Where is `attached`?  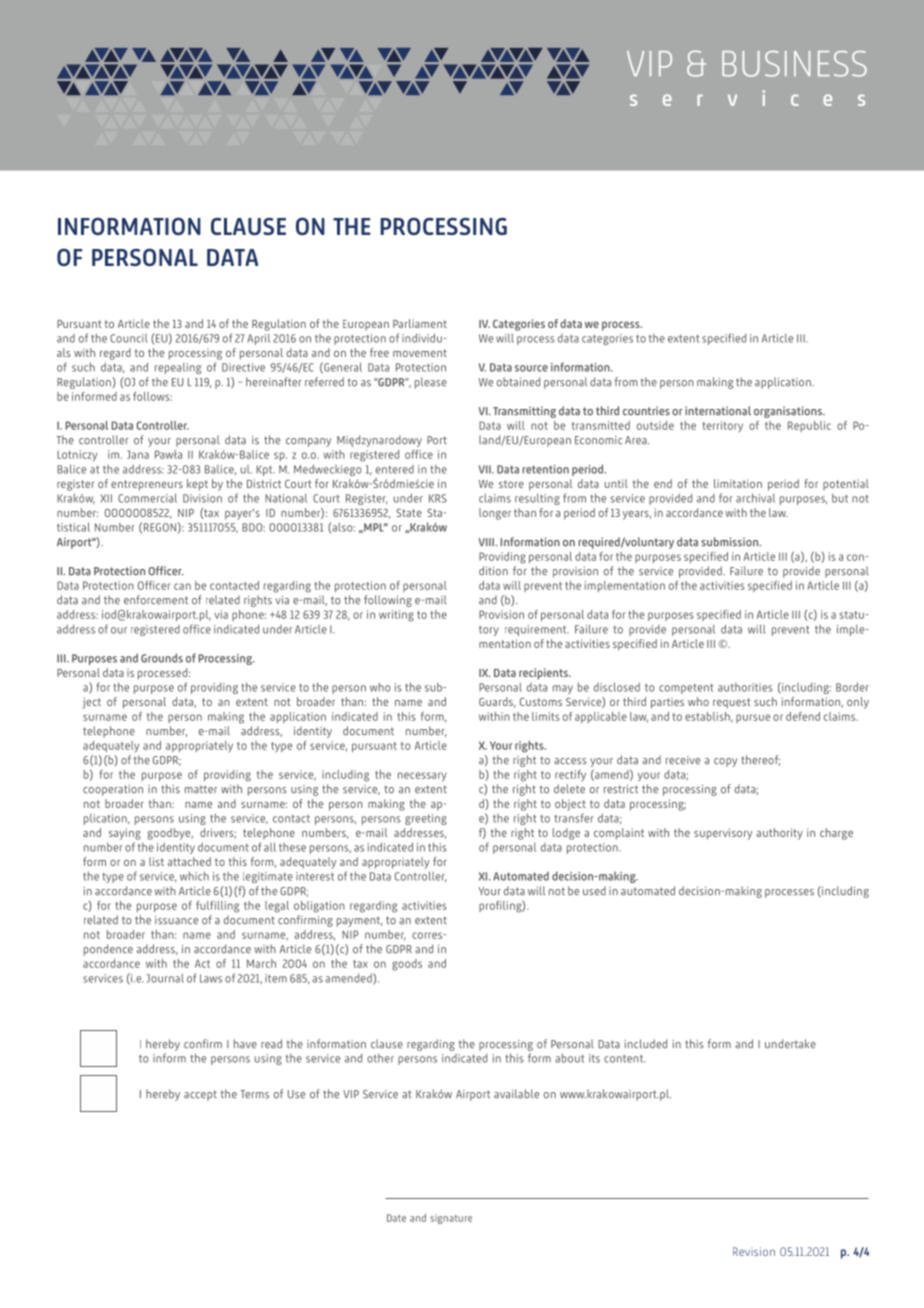
attached is located at coordinates (189, 861).
